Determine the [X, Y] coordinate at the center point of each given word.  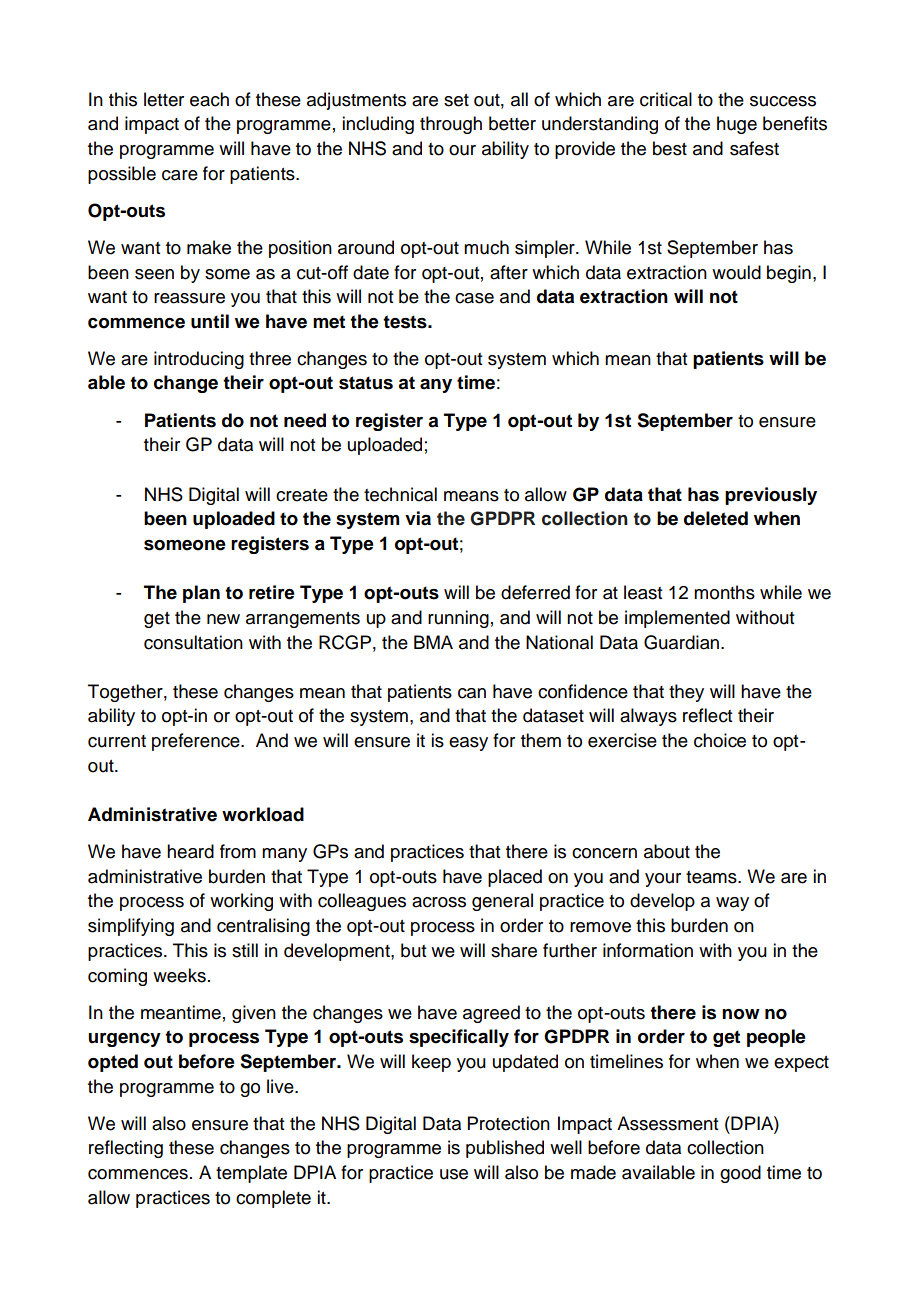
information [648, 950]
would [736, 272]
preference [197, 742]
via [418, 518]
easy [468, 744]
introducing [199, 360]
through [451, 125]
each [209, 99]
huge [737, 125]
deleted [716, 518]
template [251, 1174]
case [474, 298]
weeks [179, 975]
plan [201, 594]
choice [720, 740]
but [413, 950]
